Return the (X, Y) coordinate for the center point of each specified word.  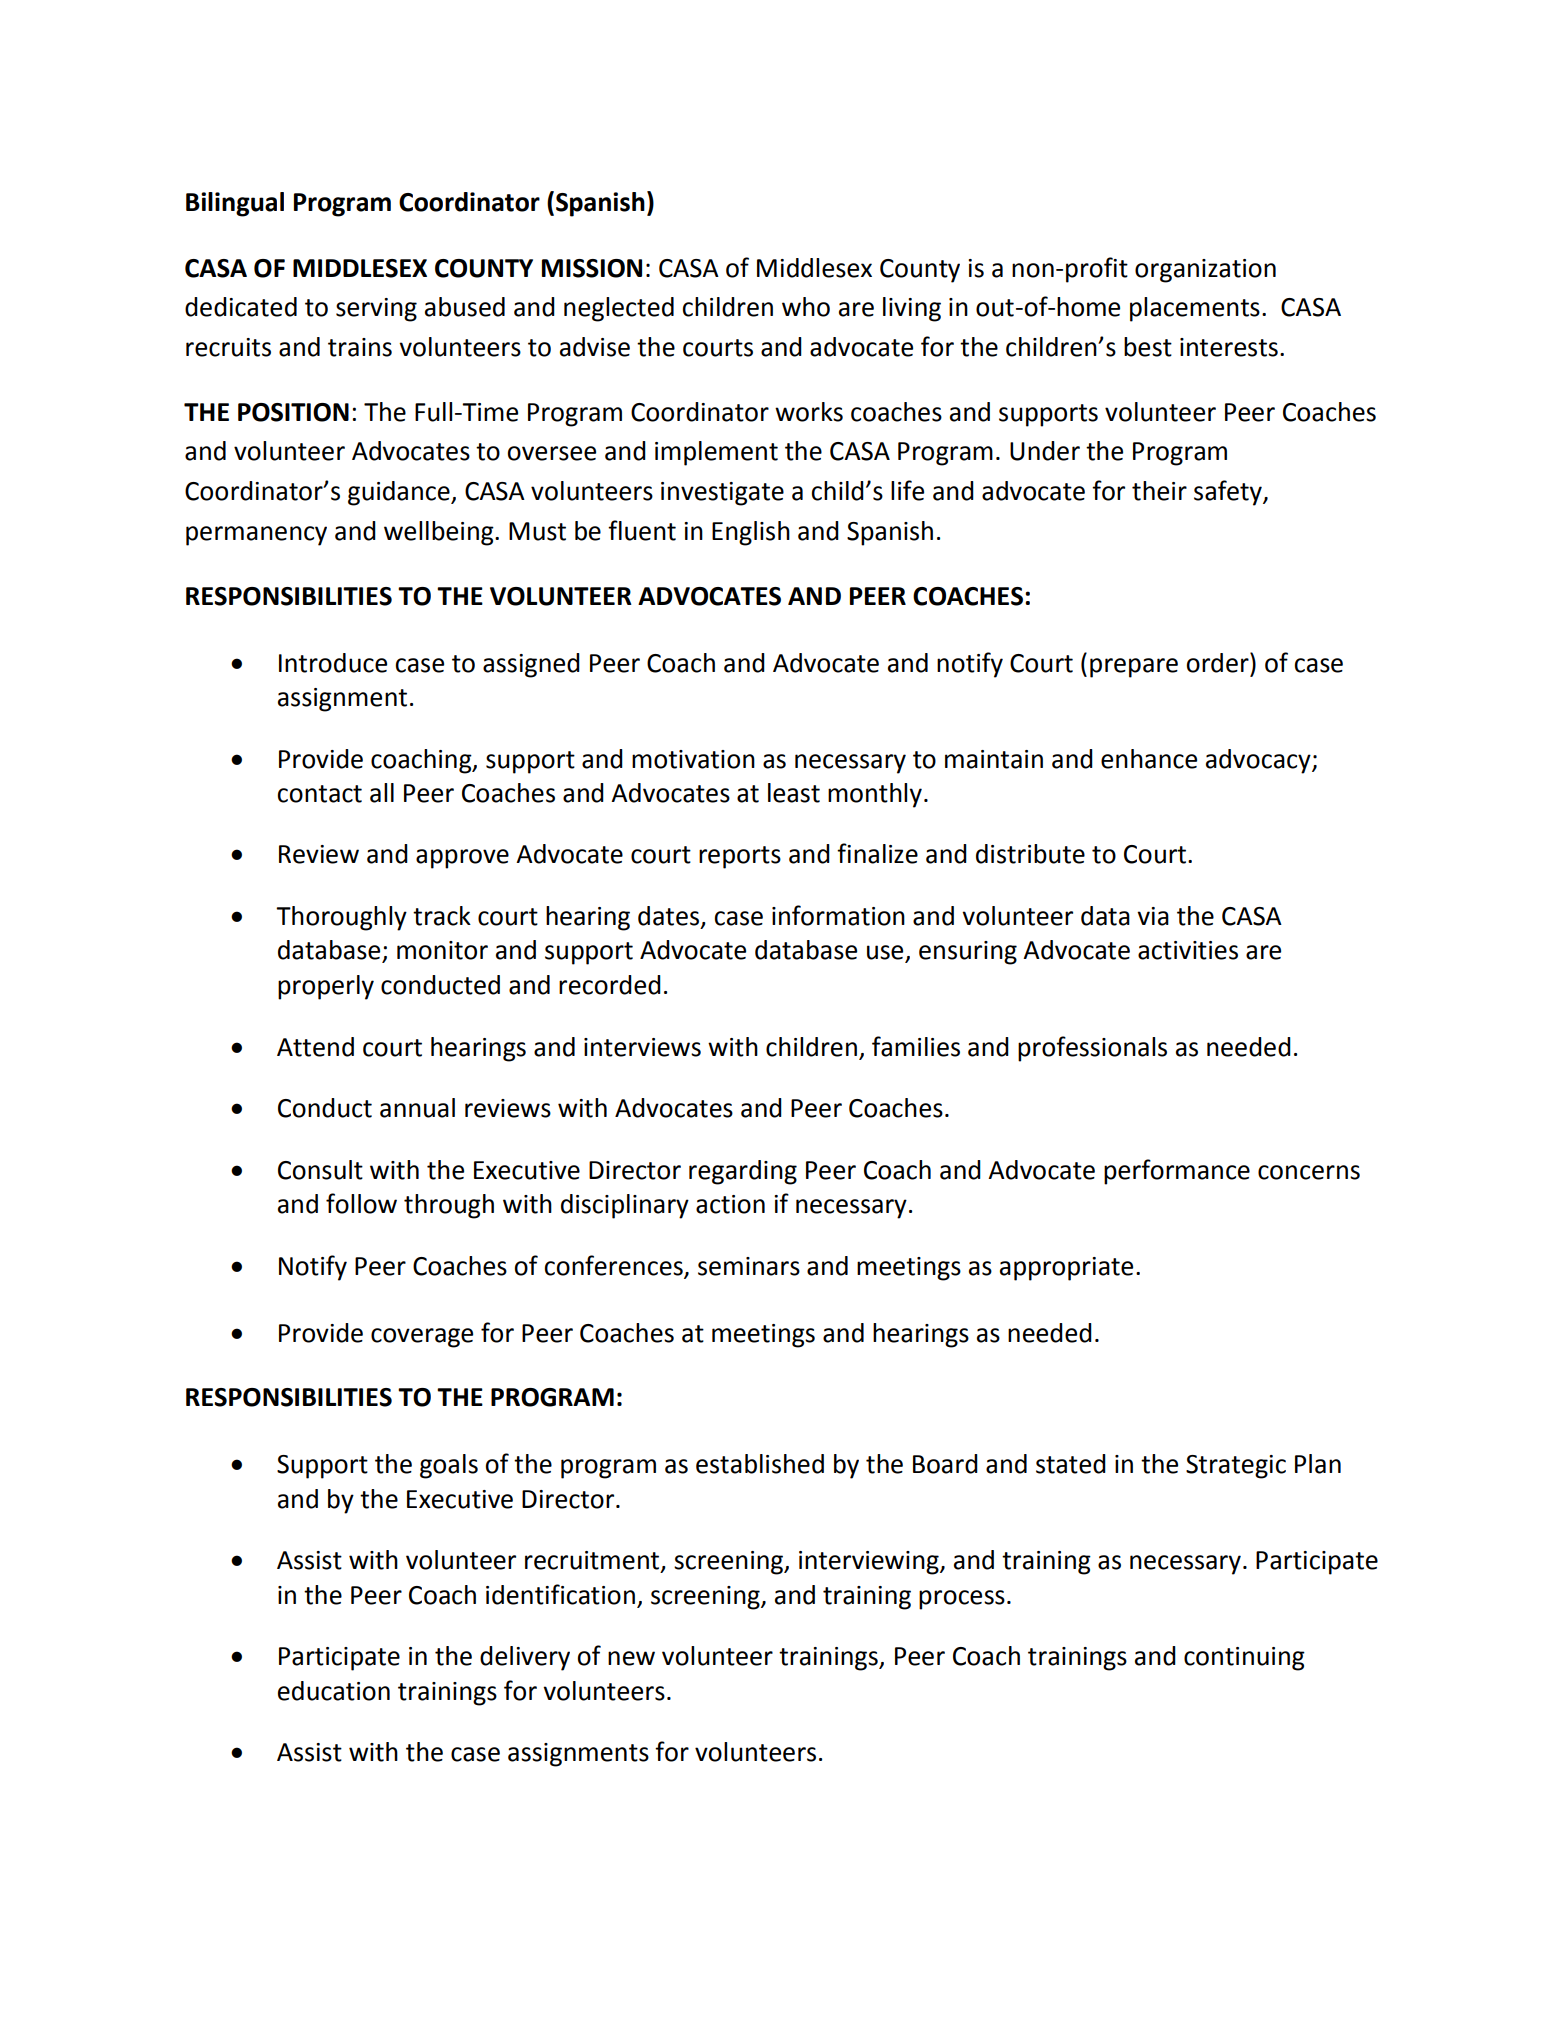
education (334, 1691)
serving (376, 310)
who (806, 307)
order (1218, 662)
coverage (422, 1338)
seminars (749, 1266)
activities (1188, 950)
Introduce (333, 663)
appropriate (1066, 1269)
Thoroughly (341, 918)
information (838, 915)
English (751, 533)
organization (1205, 271)
